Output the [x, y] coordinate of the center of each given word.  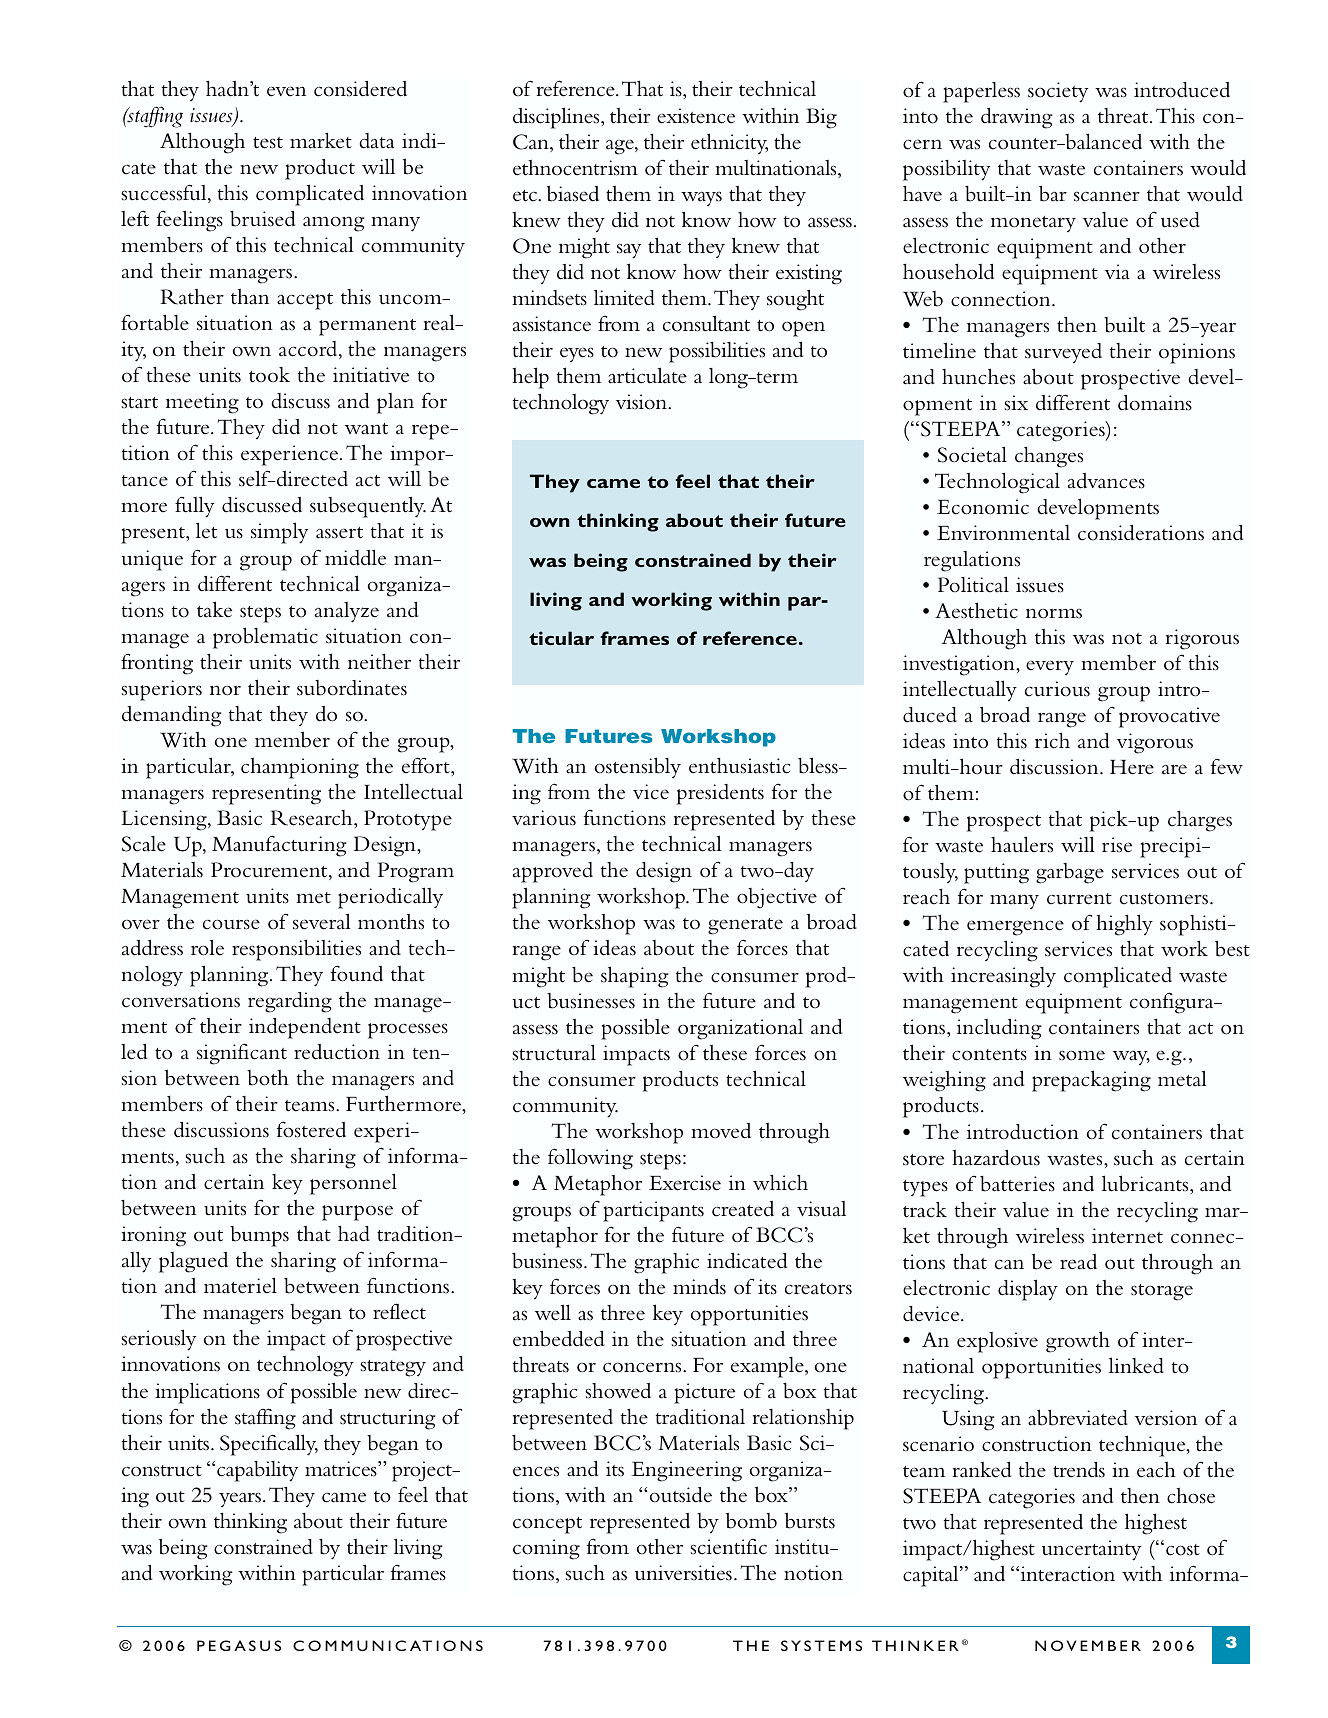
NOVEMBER [1088, 1645]
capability [257, 1471]
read [1078, 1262]
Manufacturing [279, 846]
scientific [728, 1547]
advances [1106, 481]
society [1058, 92]
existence [696, 116]
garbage [1070, 873]
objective [777, 898]
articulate [647, 375]
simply [279, 533]
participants [653, 1211]
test [268, 143]
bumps [259, 1236]
